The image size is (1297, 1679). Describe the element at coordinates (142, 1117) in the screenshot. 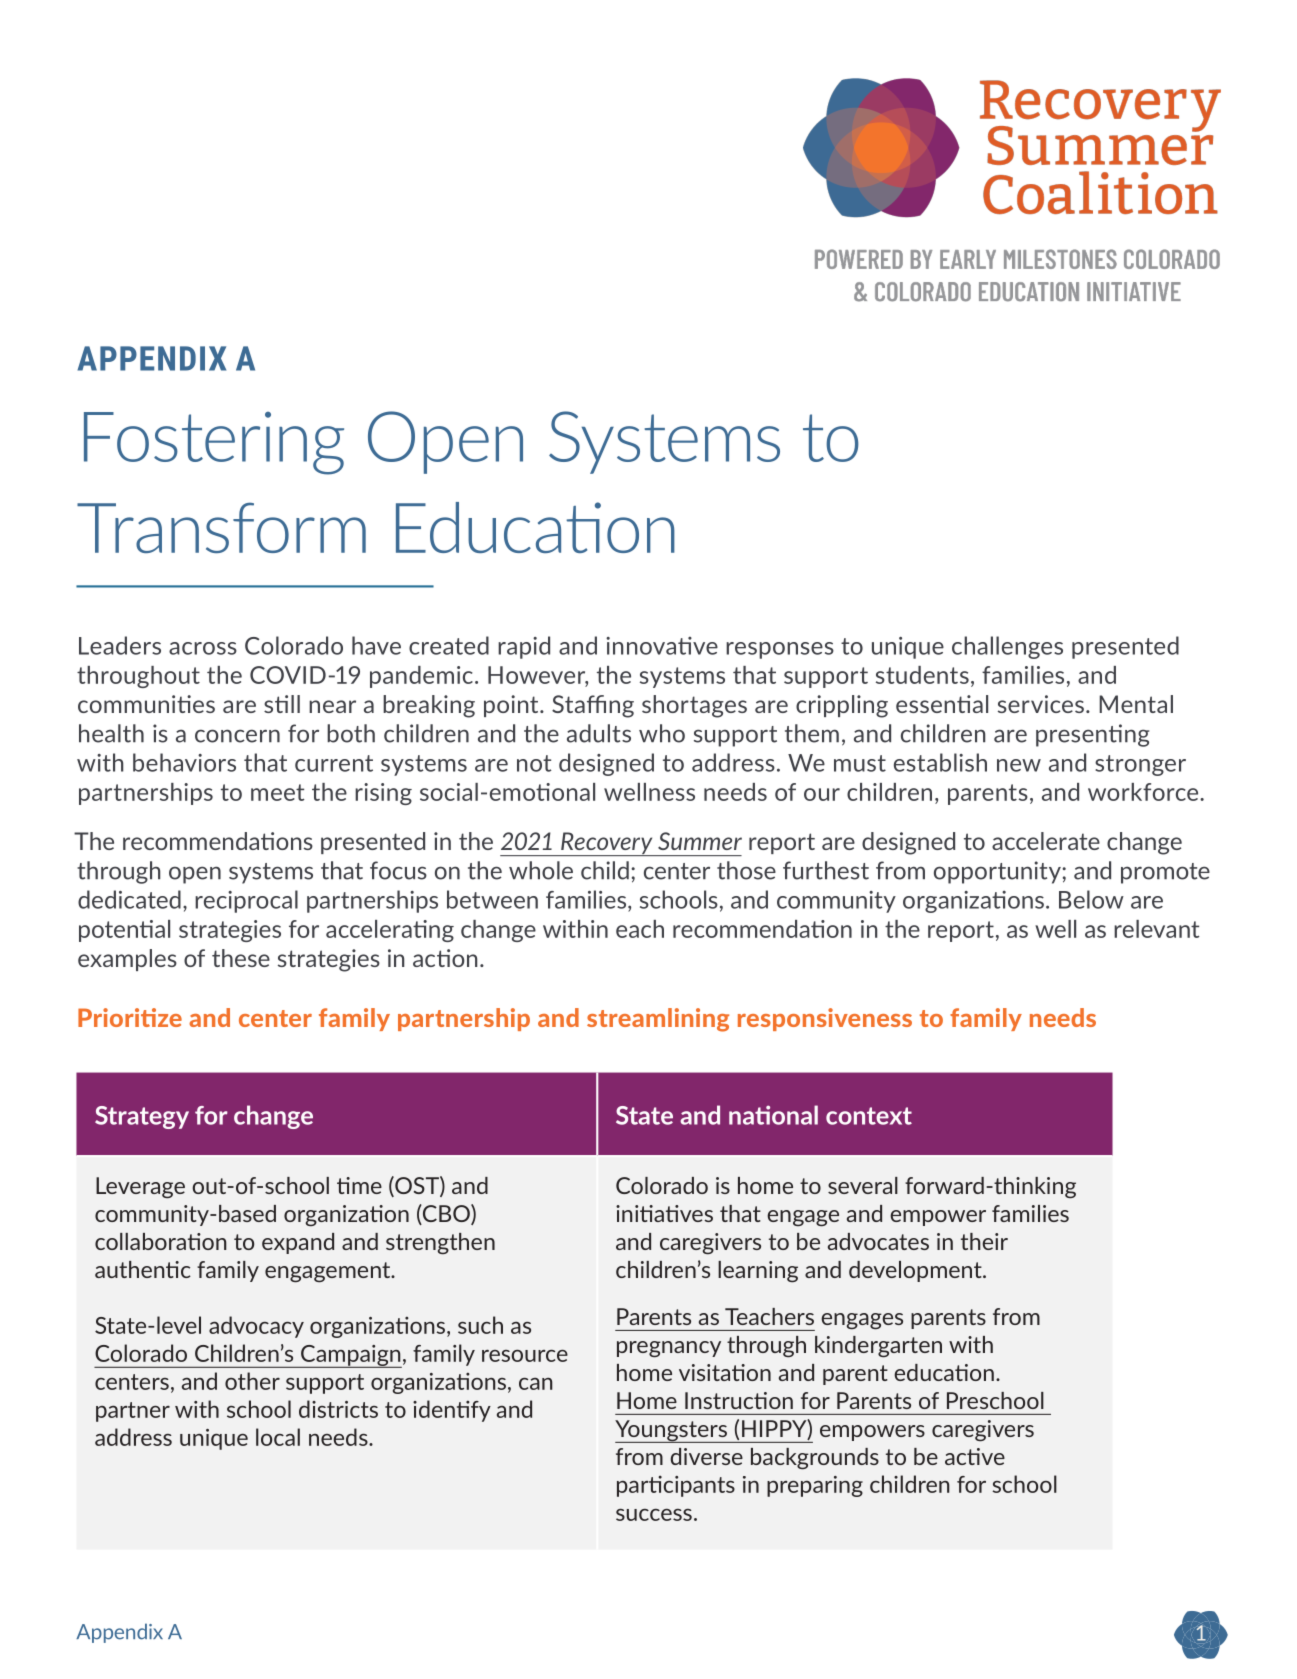

I see `Strategy` at that location.
